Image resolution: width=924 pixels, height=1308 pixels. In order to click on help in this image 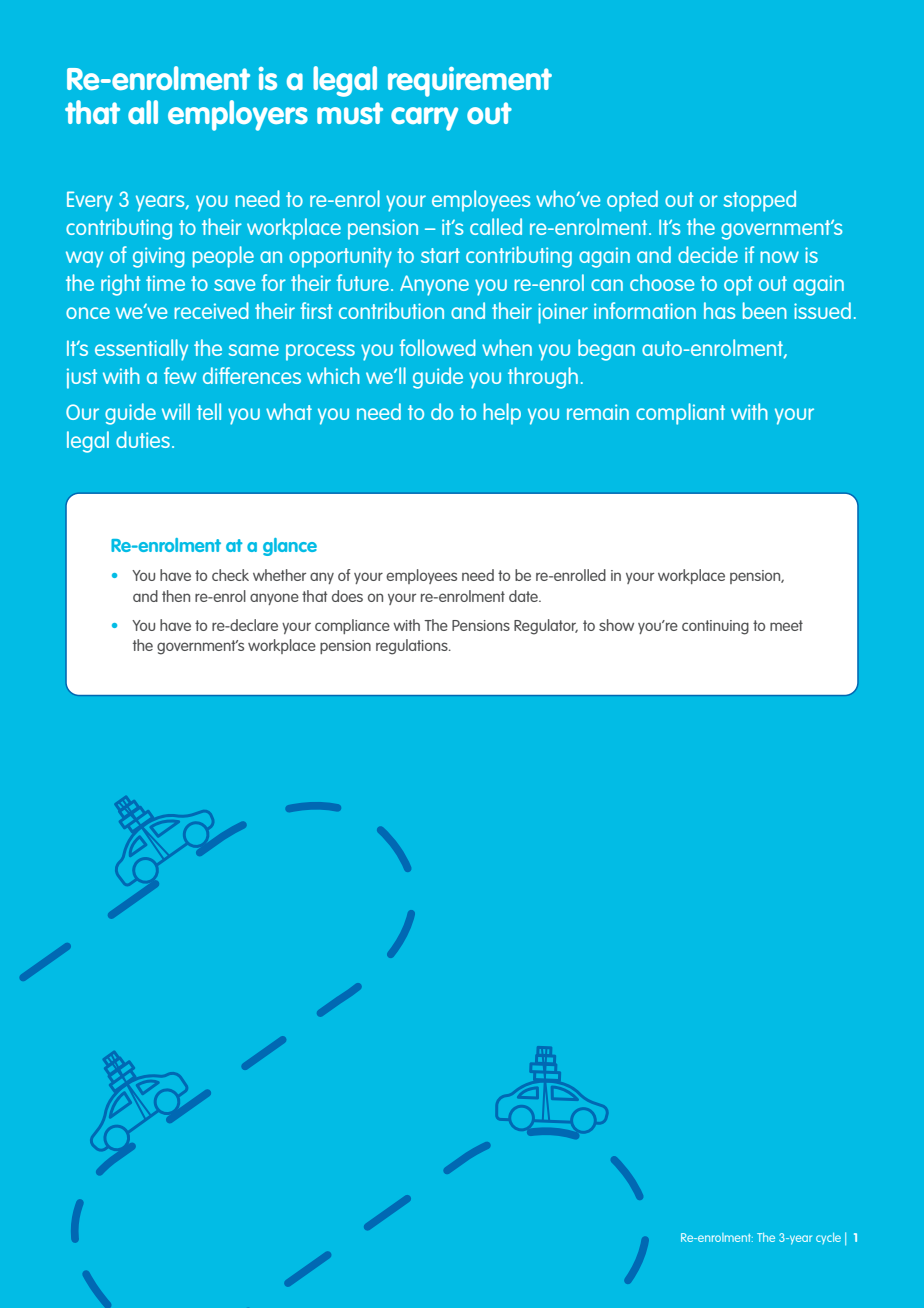, I will do `click(502, 414)`.
